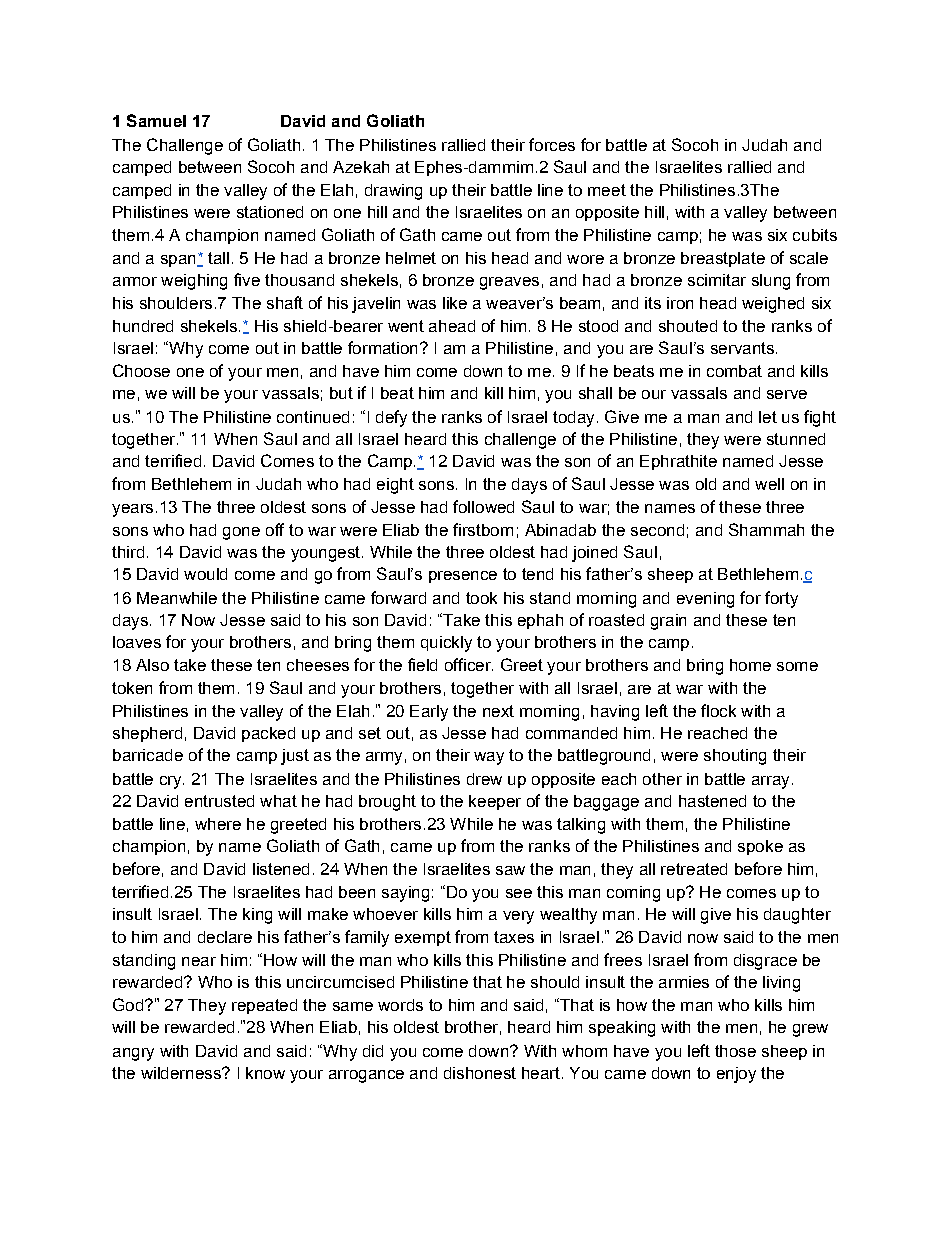  I want to click on meet, so click(607, 190).
